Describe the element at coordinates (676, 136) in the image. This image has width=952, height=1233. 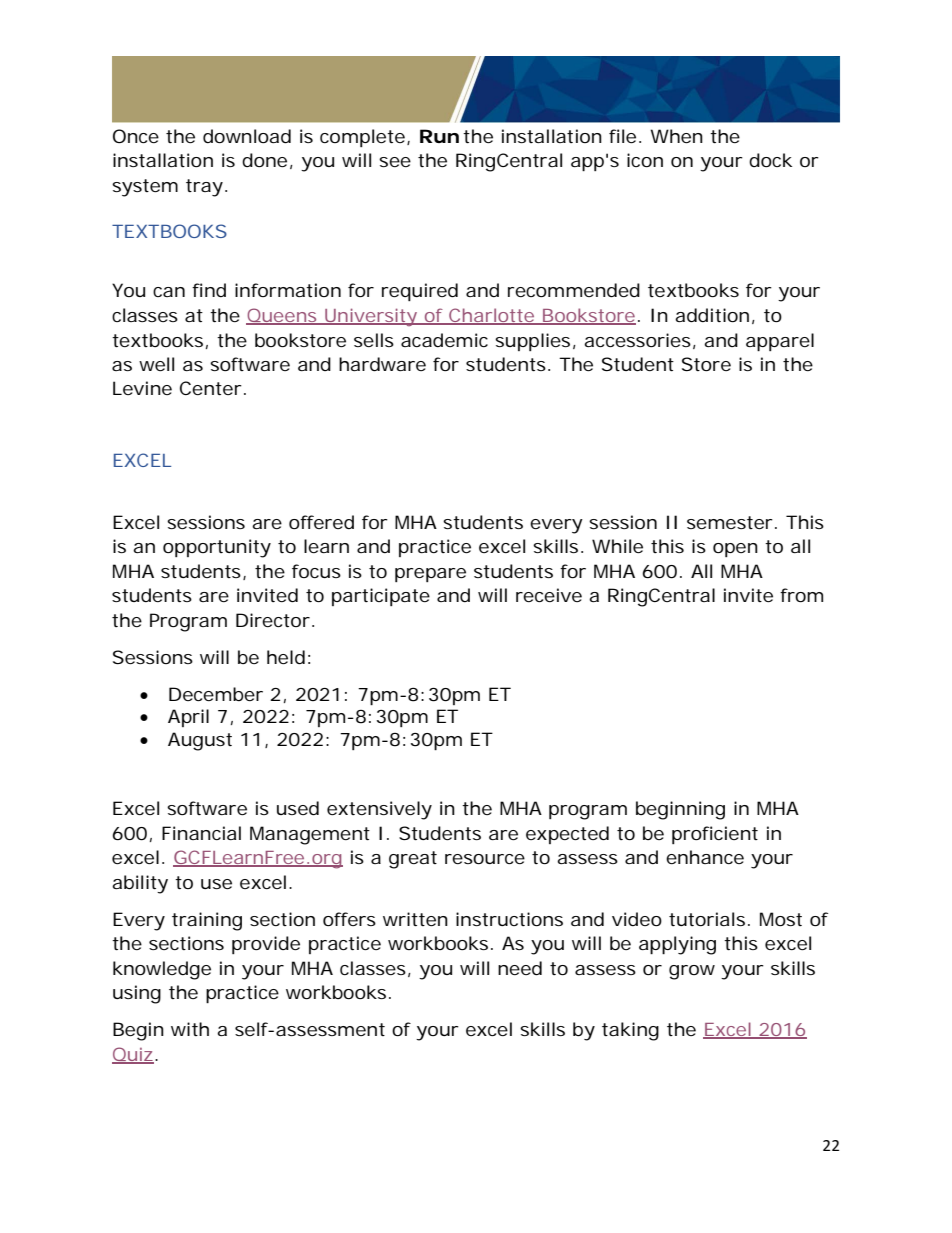
I see `When` at that location.
